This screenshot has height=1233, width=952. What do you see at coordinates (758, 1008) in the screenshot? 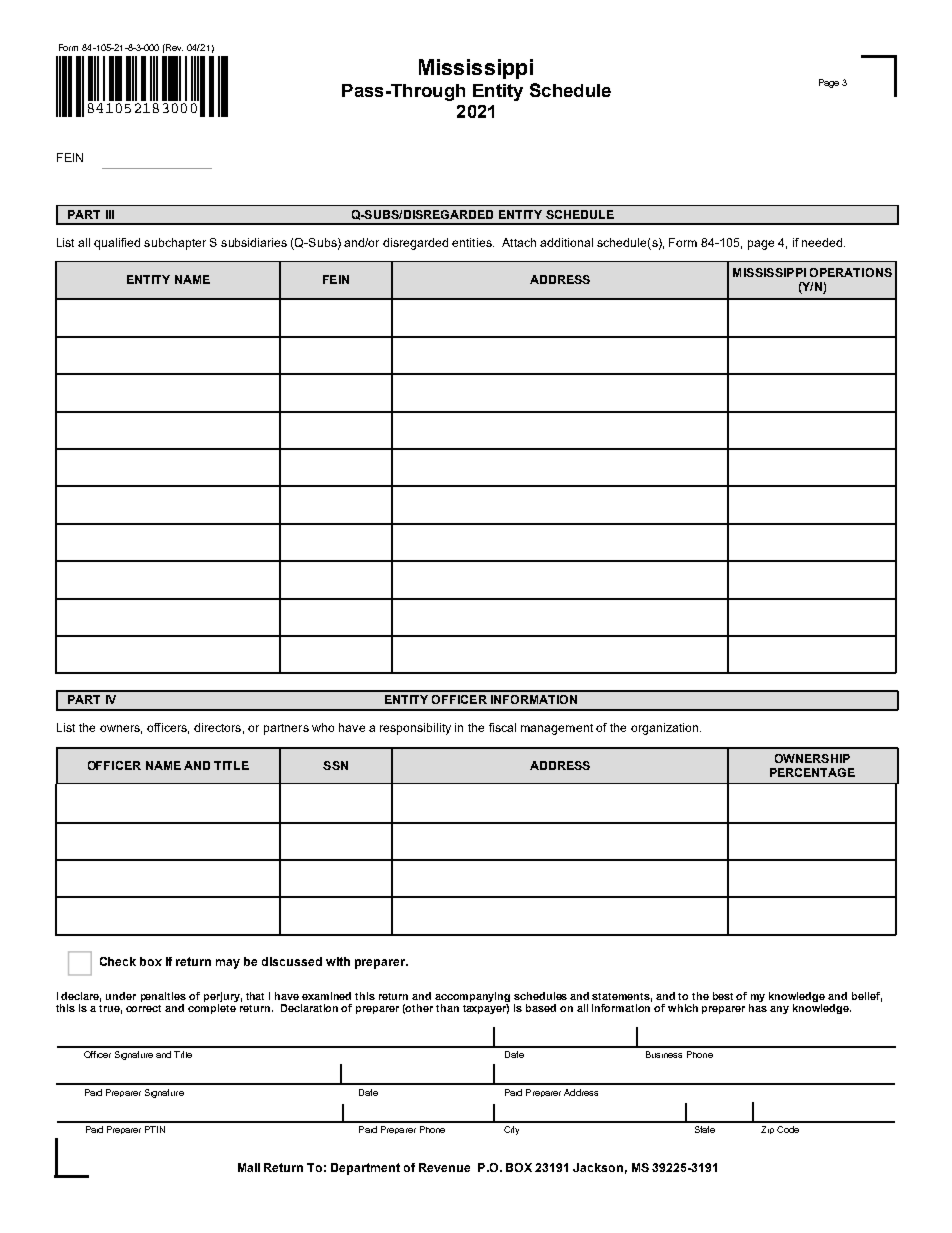
I see `has` at bounding box center [758, 1008].
